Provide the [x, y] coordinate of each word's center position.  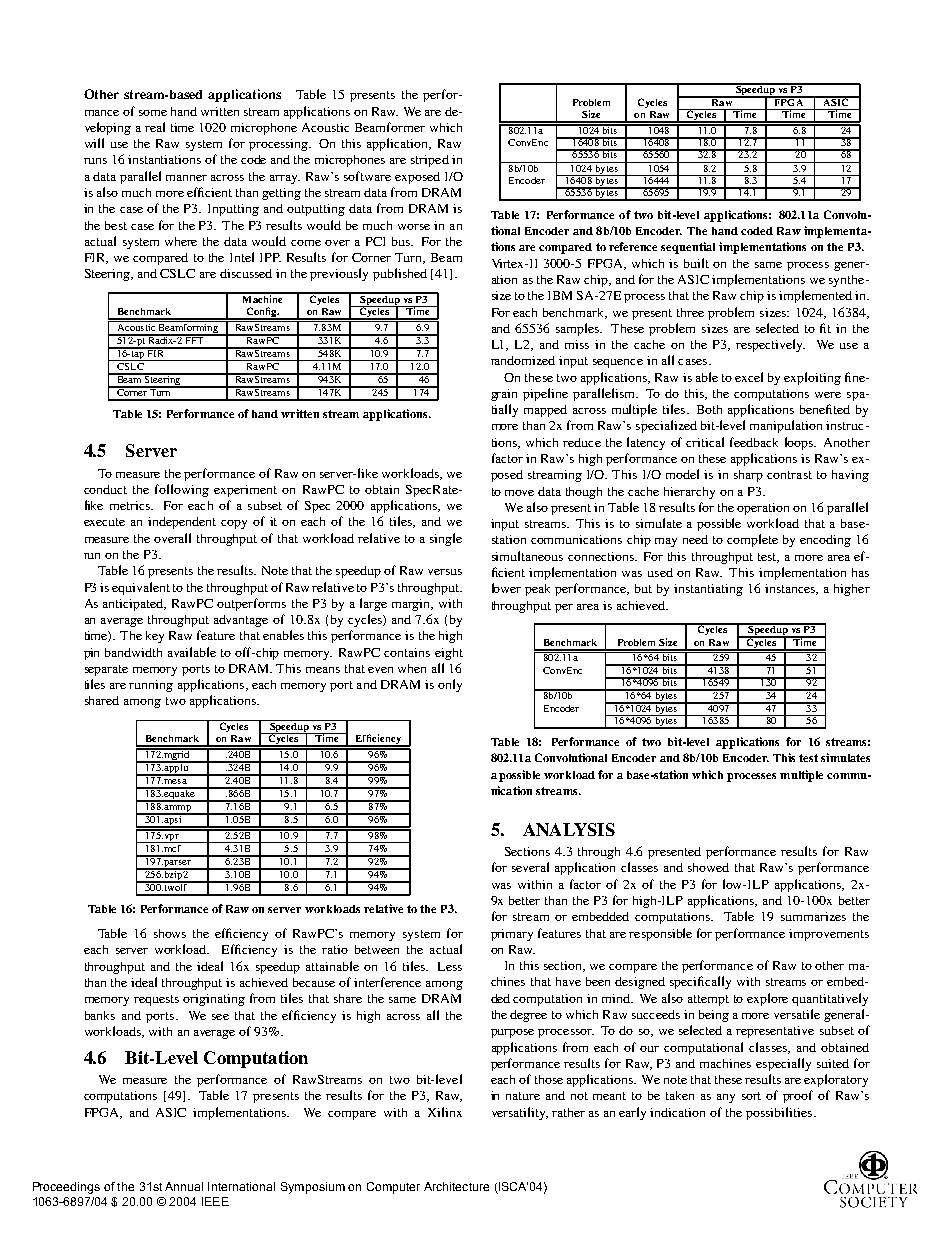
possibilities [780, 1113]
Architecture [456, 1186]
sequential [688, 248]
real [155, 127]
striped [430, 161]
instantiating [708, 590]
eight [449, 654]
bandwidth [133, 652]
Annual [184, 1186]
